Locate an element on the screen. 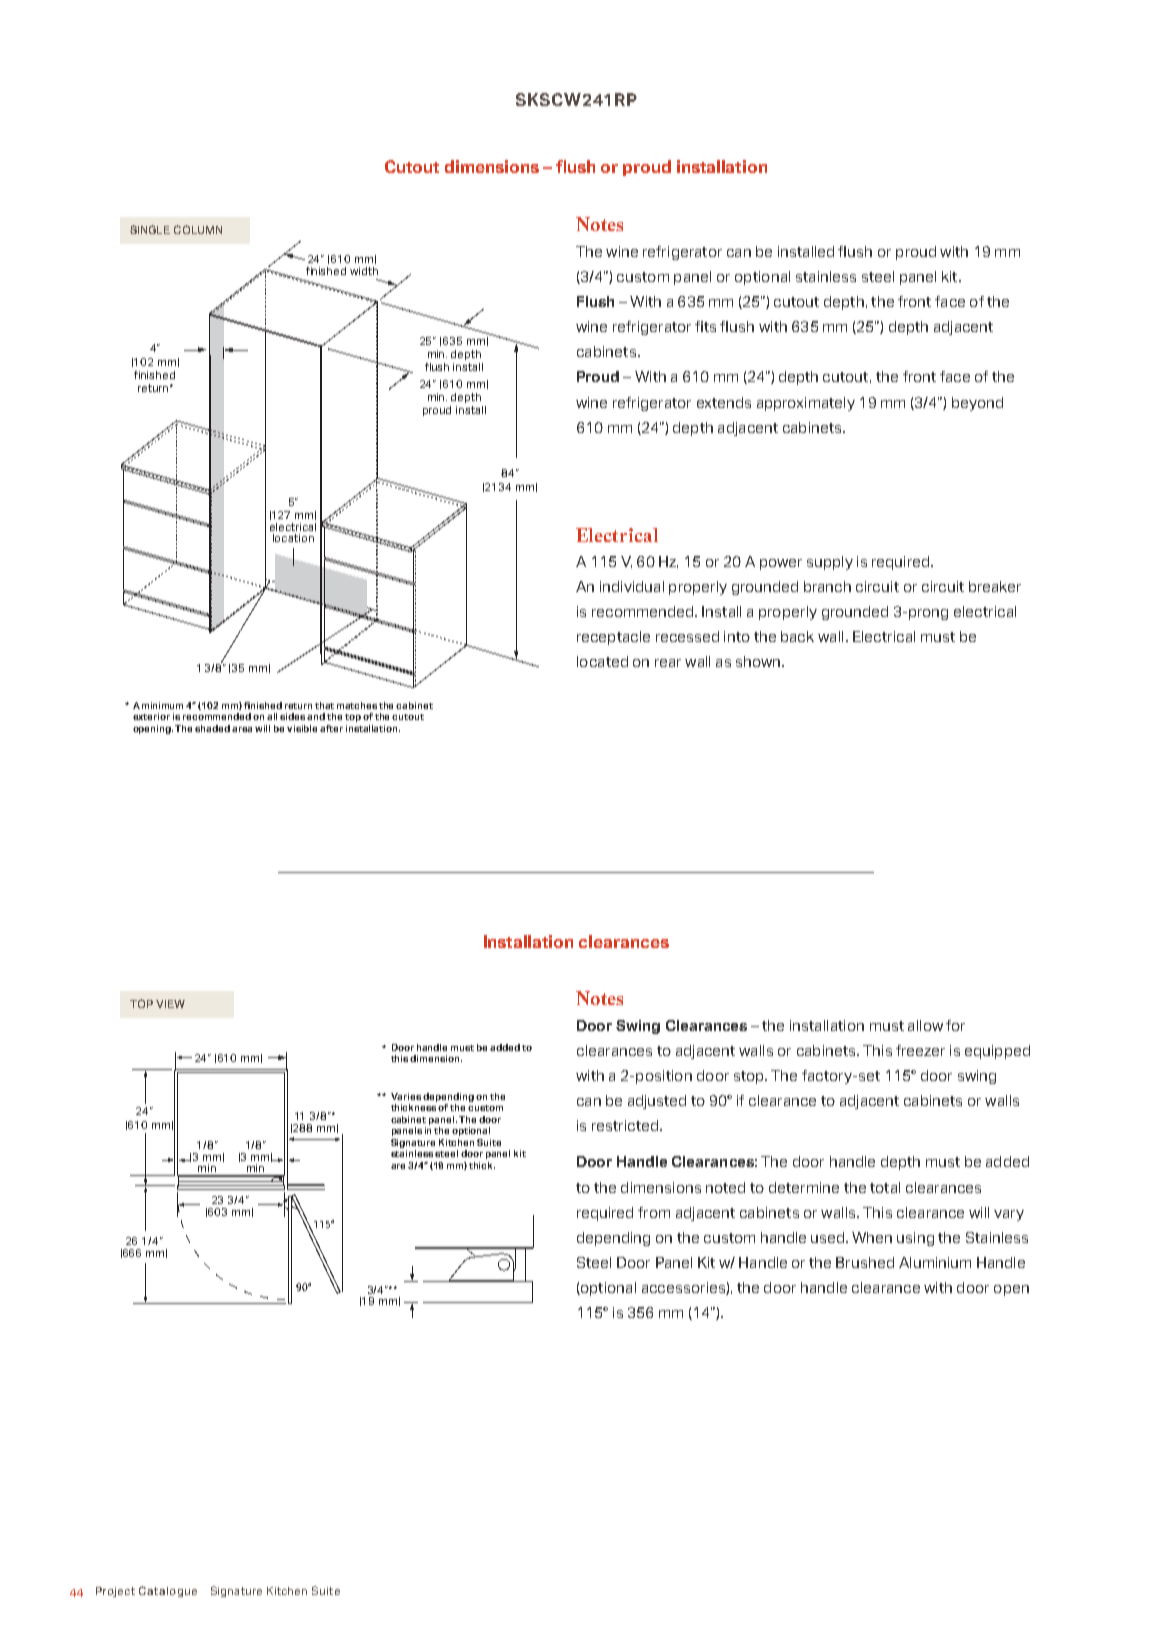 The width and height of the screenshot is (1152, 1631). adjusted is located at coordinates (657, 1102).
